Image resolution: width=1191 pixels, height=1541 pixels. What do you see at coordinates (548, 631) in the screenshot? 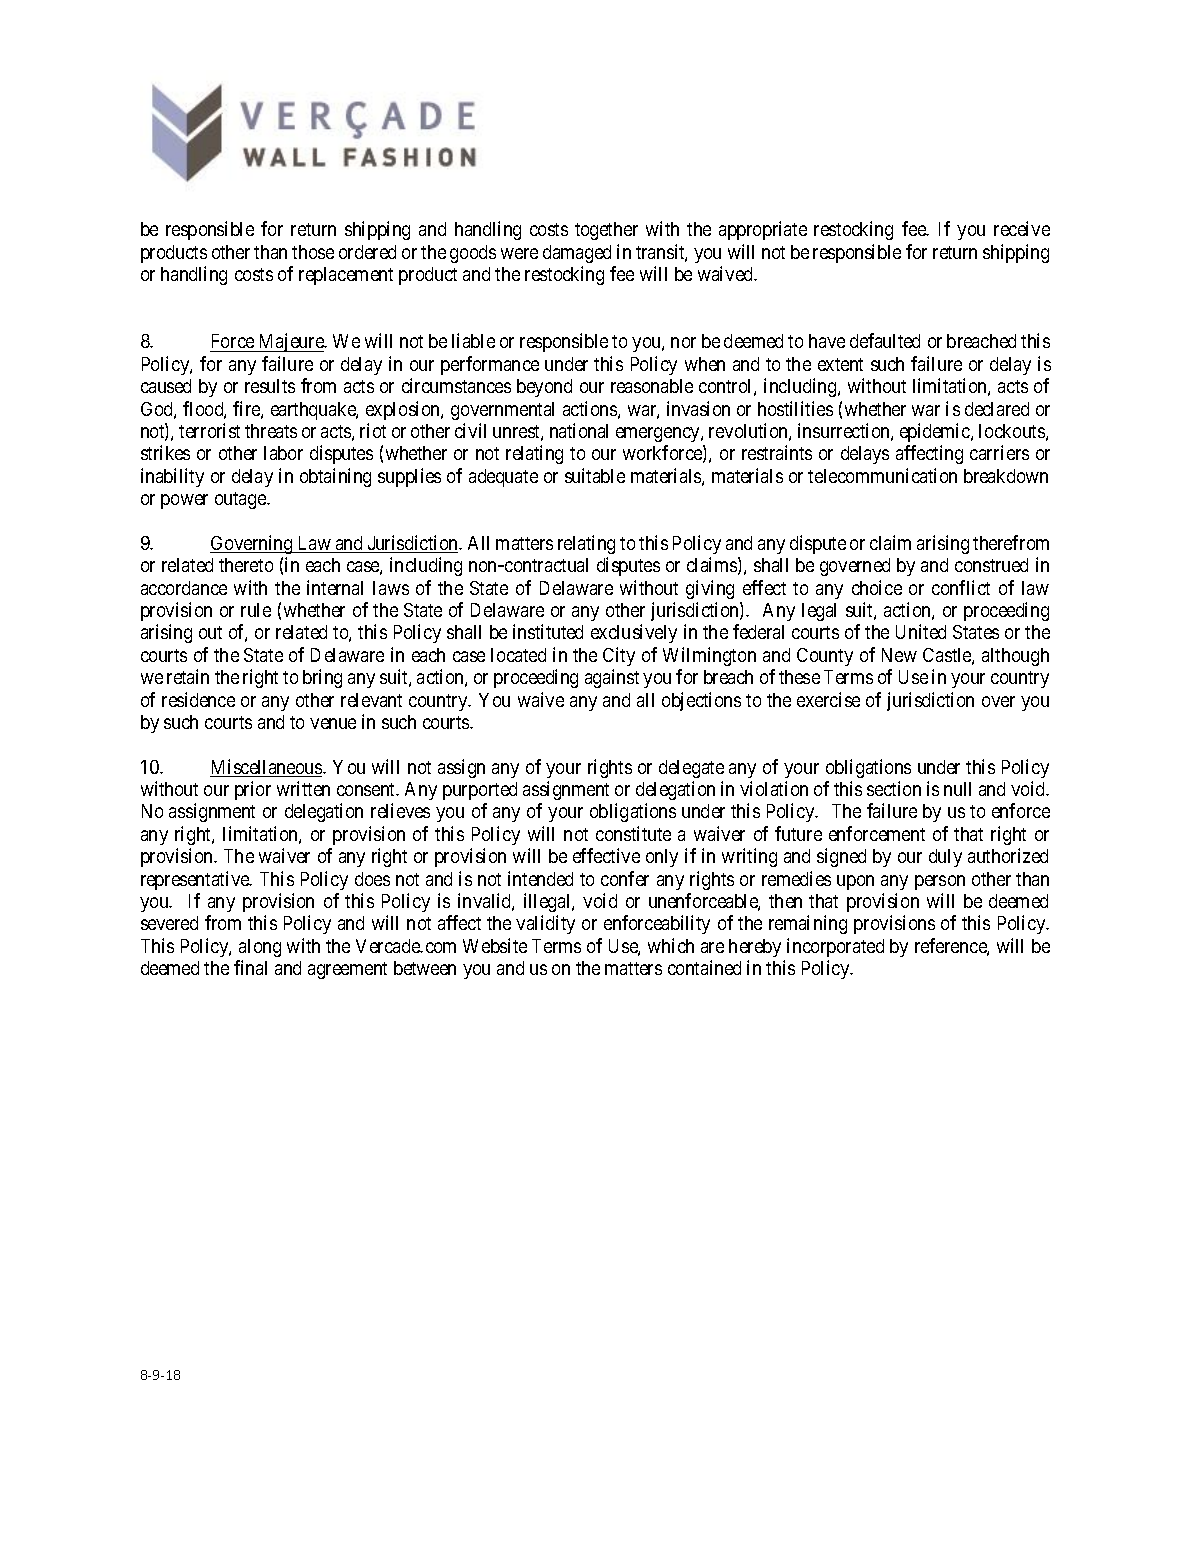
I see `instituted` at bounding box center [548, 631].
